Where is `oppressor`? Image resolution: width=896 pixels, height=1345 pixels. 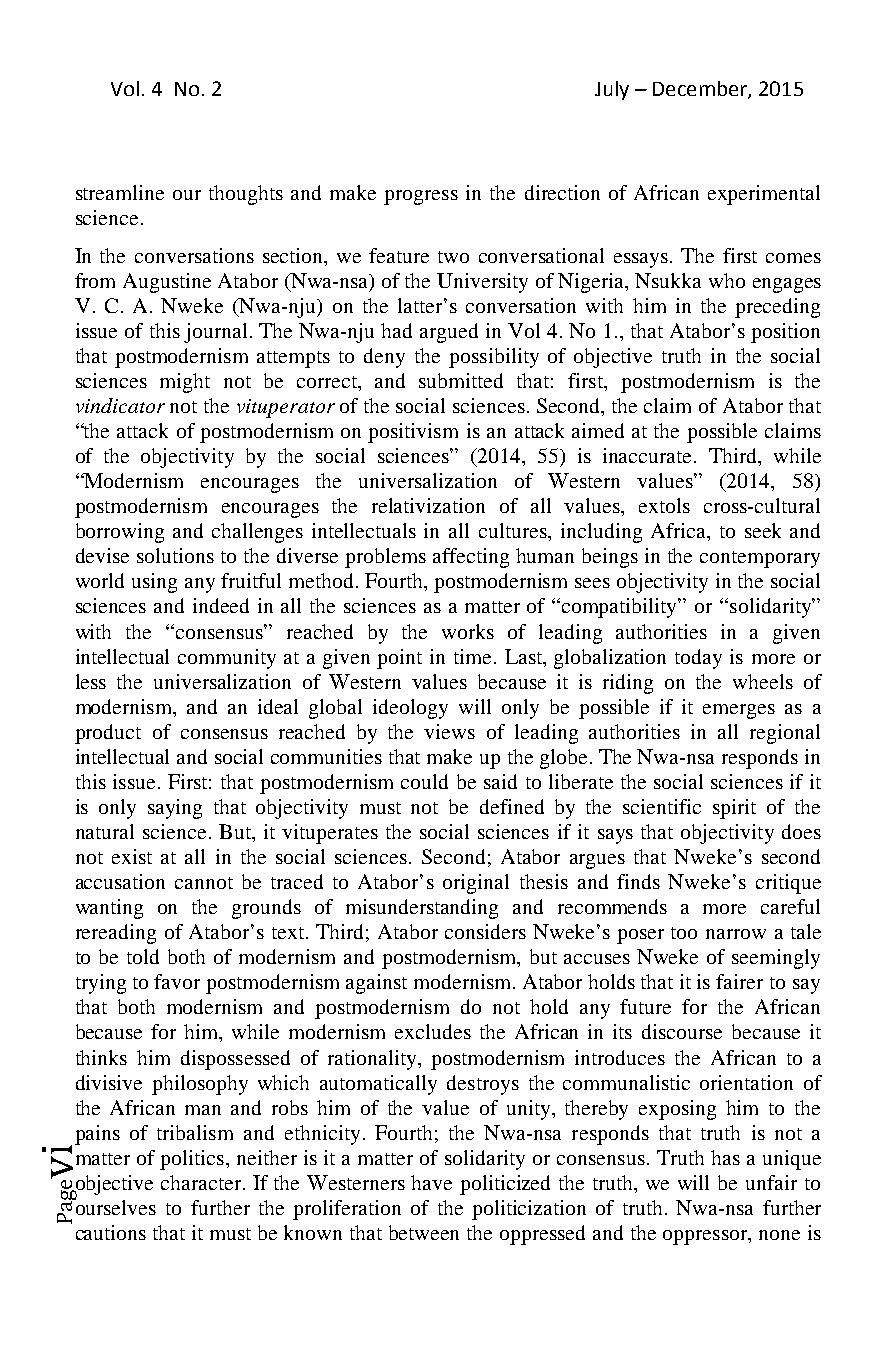
oppressor is located at coordinates (706, 1237).
